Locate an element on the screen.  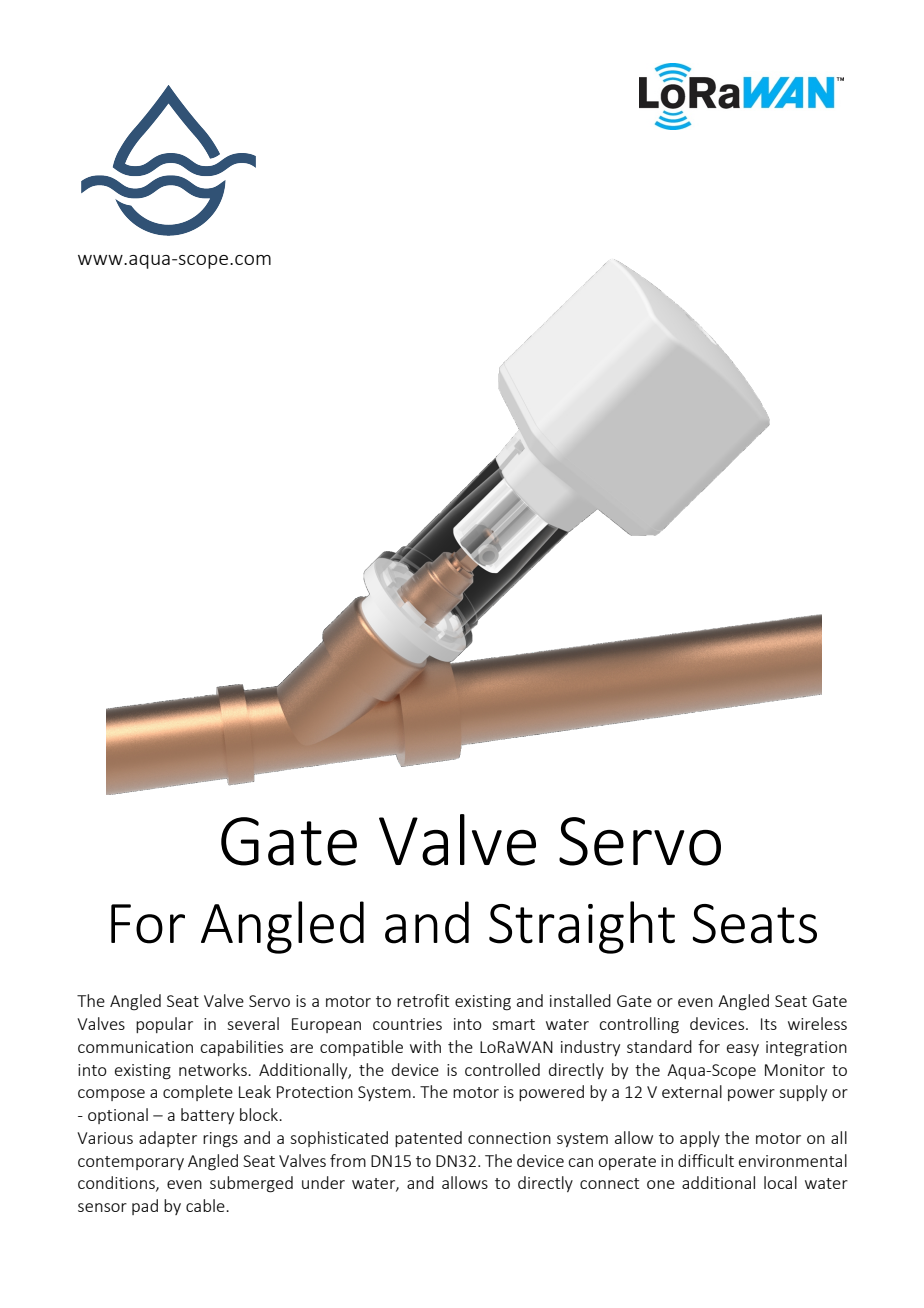
under is located at coordinates (323, 1182).
